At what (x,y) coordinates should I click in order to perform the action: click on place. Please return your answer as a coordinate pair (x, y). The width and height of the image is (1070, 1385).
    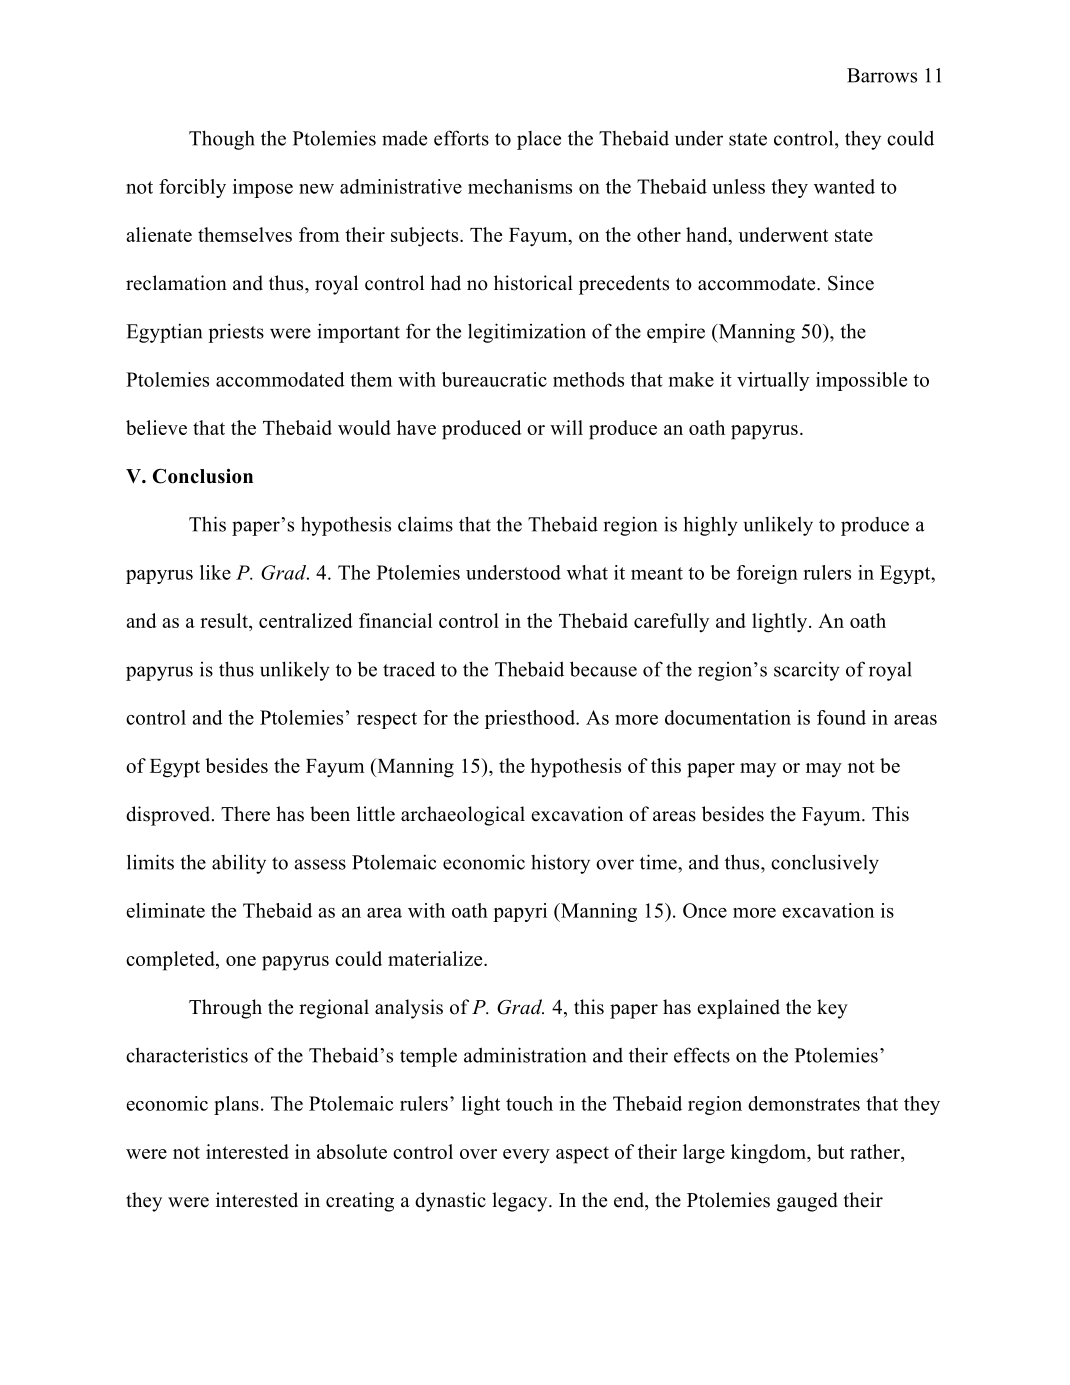
    Looking at the image, I should click on (539, 140).
